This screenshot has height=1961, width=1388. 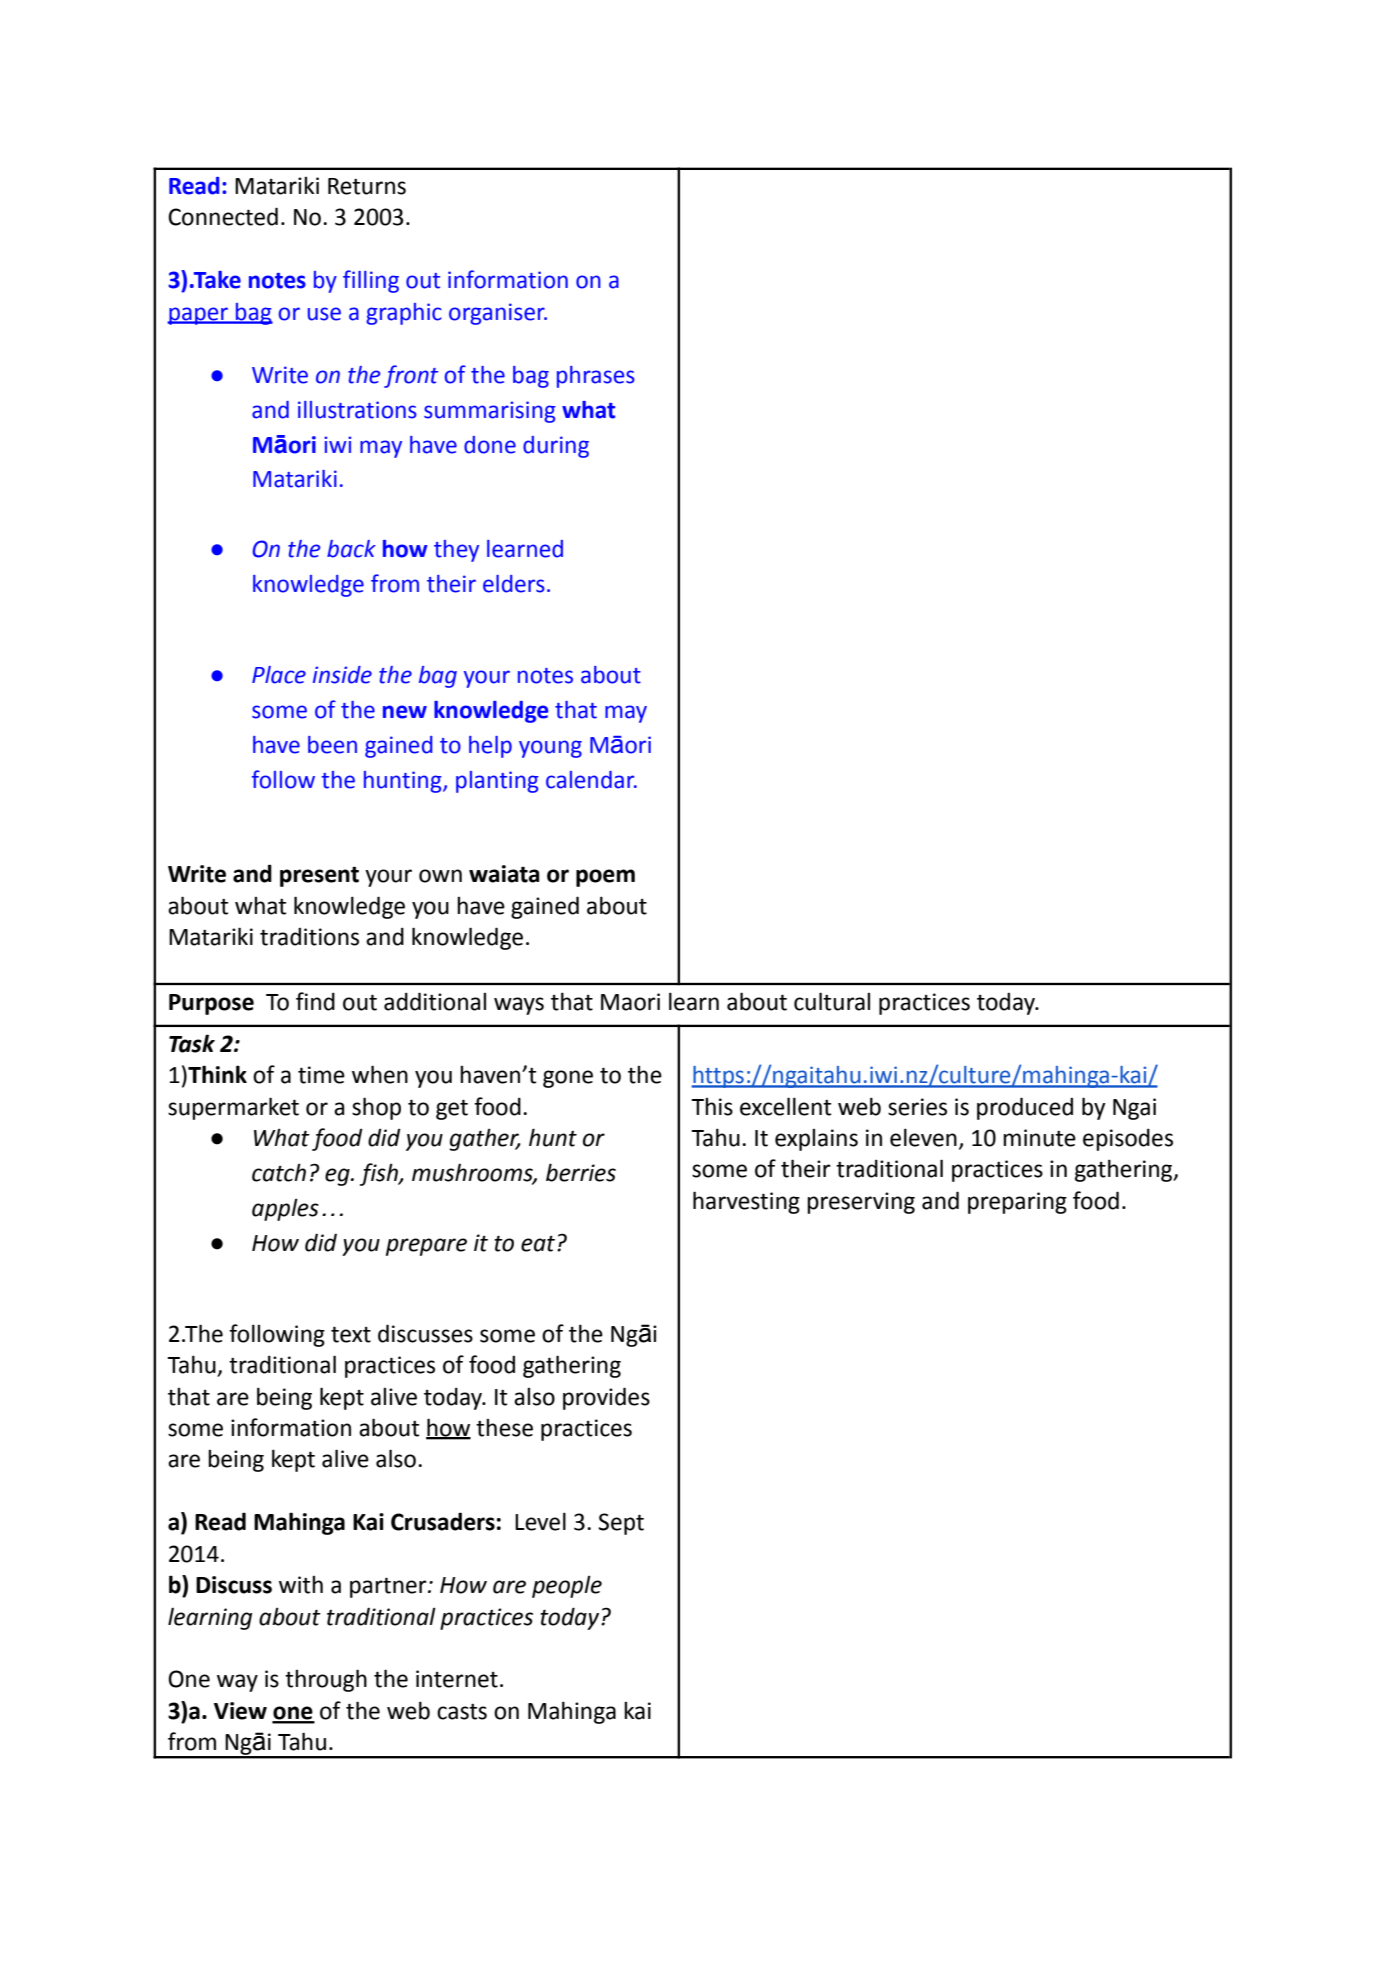 What do you see at coordinates (596, 377) in the screenshot?
I see `phrases` at bounding box center [596, 377].
